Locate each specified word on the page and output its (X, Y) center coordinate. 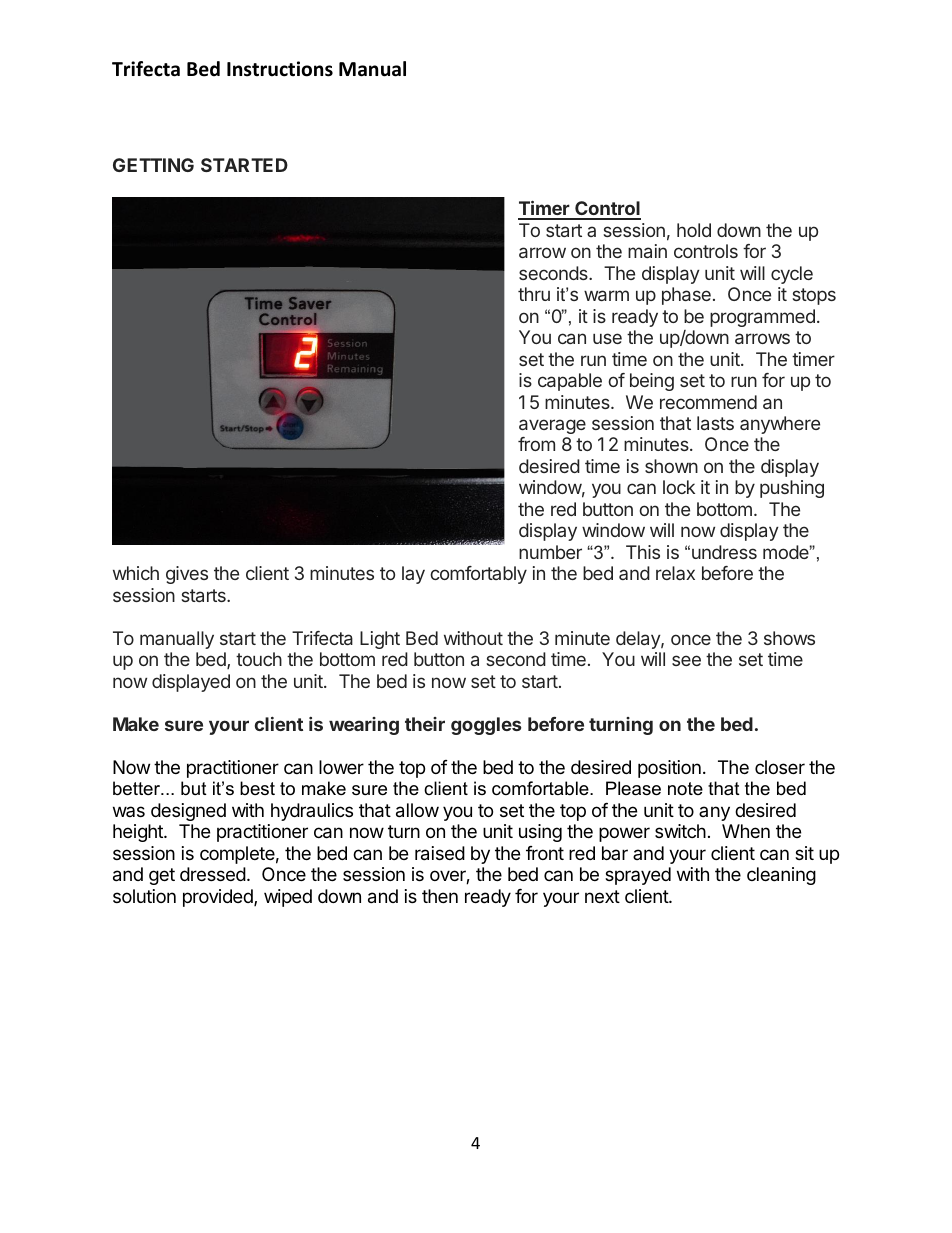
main (647, 251)
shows (789, 638)
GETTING (153, 165)
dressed (213, 874)
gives (187, 575)
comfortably (478, 575)
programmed (762, 318)
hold (694, 230)
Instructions (280, 69)
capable (570, 382)
